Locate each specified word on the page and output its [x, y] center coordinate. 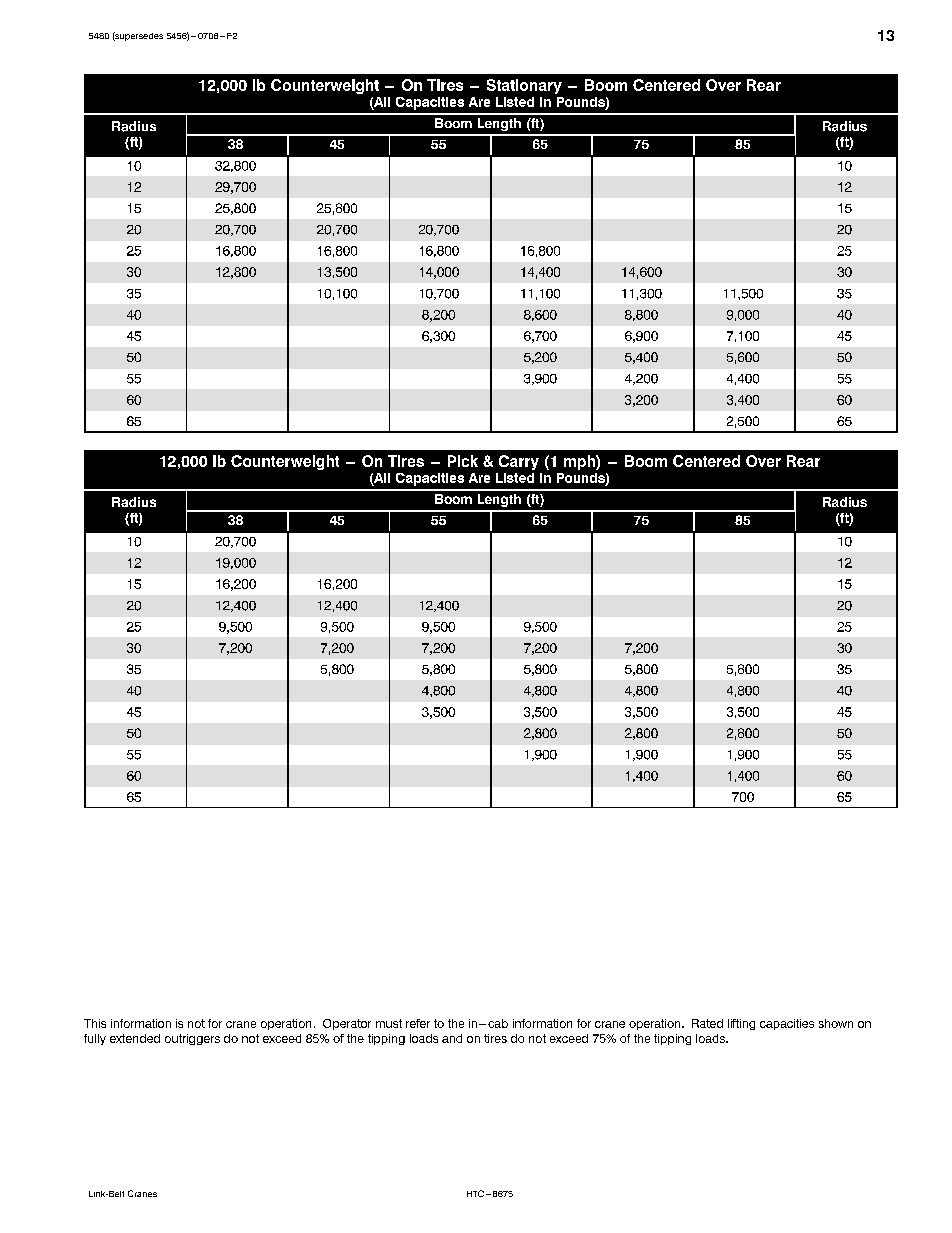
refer [418, 1023]
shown [836, 1023]
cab [498, 1023]
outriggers [192, 1039]
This [95, 1023]
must [389, 1023]
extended [135, 1038]
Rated [707, 1023]
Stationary [524, 86]
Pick [463, 461]
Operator [347, 1024]
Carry [519, 462]
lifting [741, 1024]
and [452, 1038]
